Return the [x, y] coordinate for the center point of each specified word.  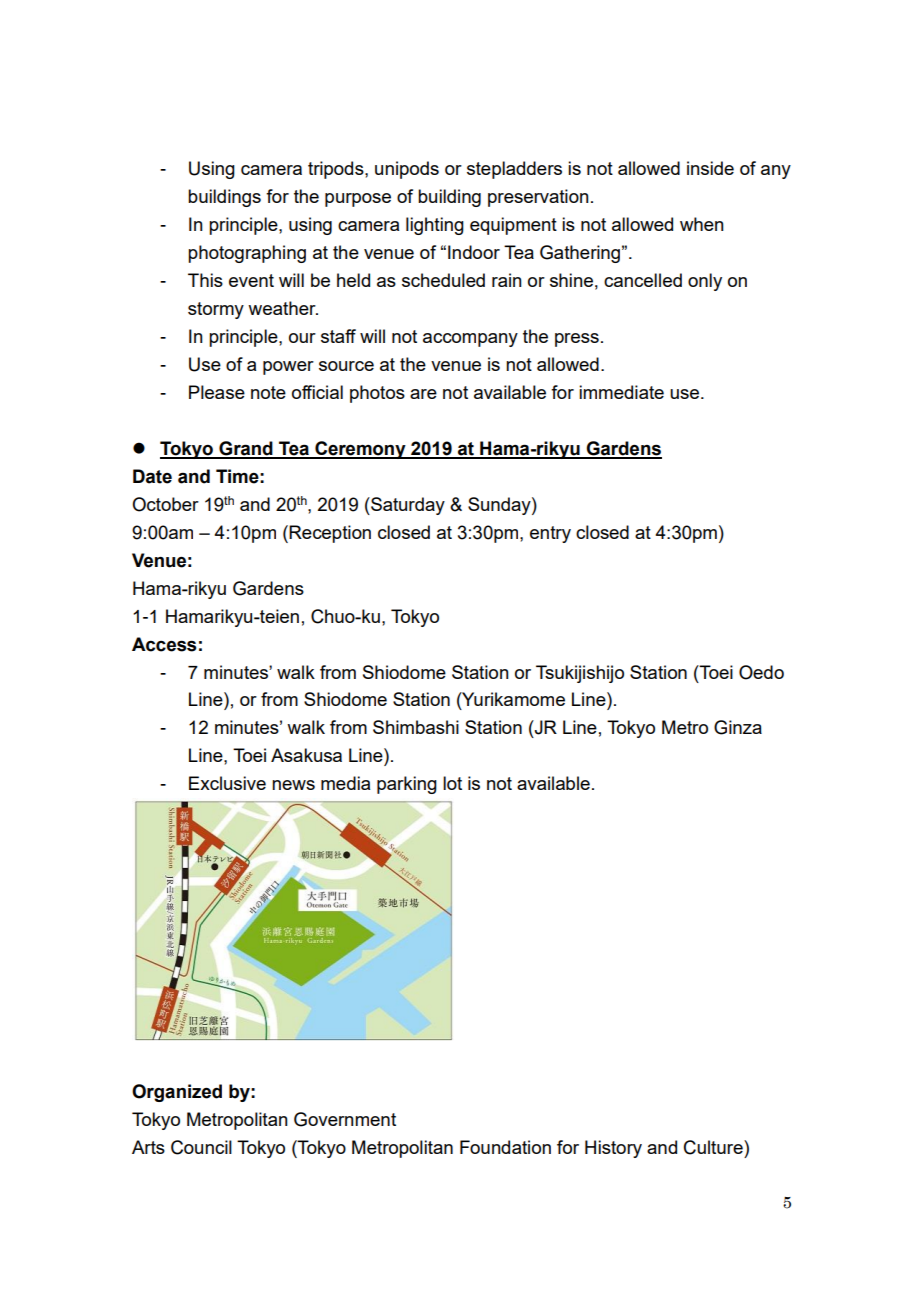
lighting [435, 226]
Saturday [407, 506]
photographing [247, 254]
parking [407, 785]
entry [550, 534]
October [165, 504]
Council [201, 1147]
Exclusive [227, 783]
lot [452, 783]
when [702, 224]
